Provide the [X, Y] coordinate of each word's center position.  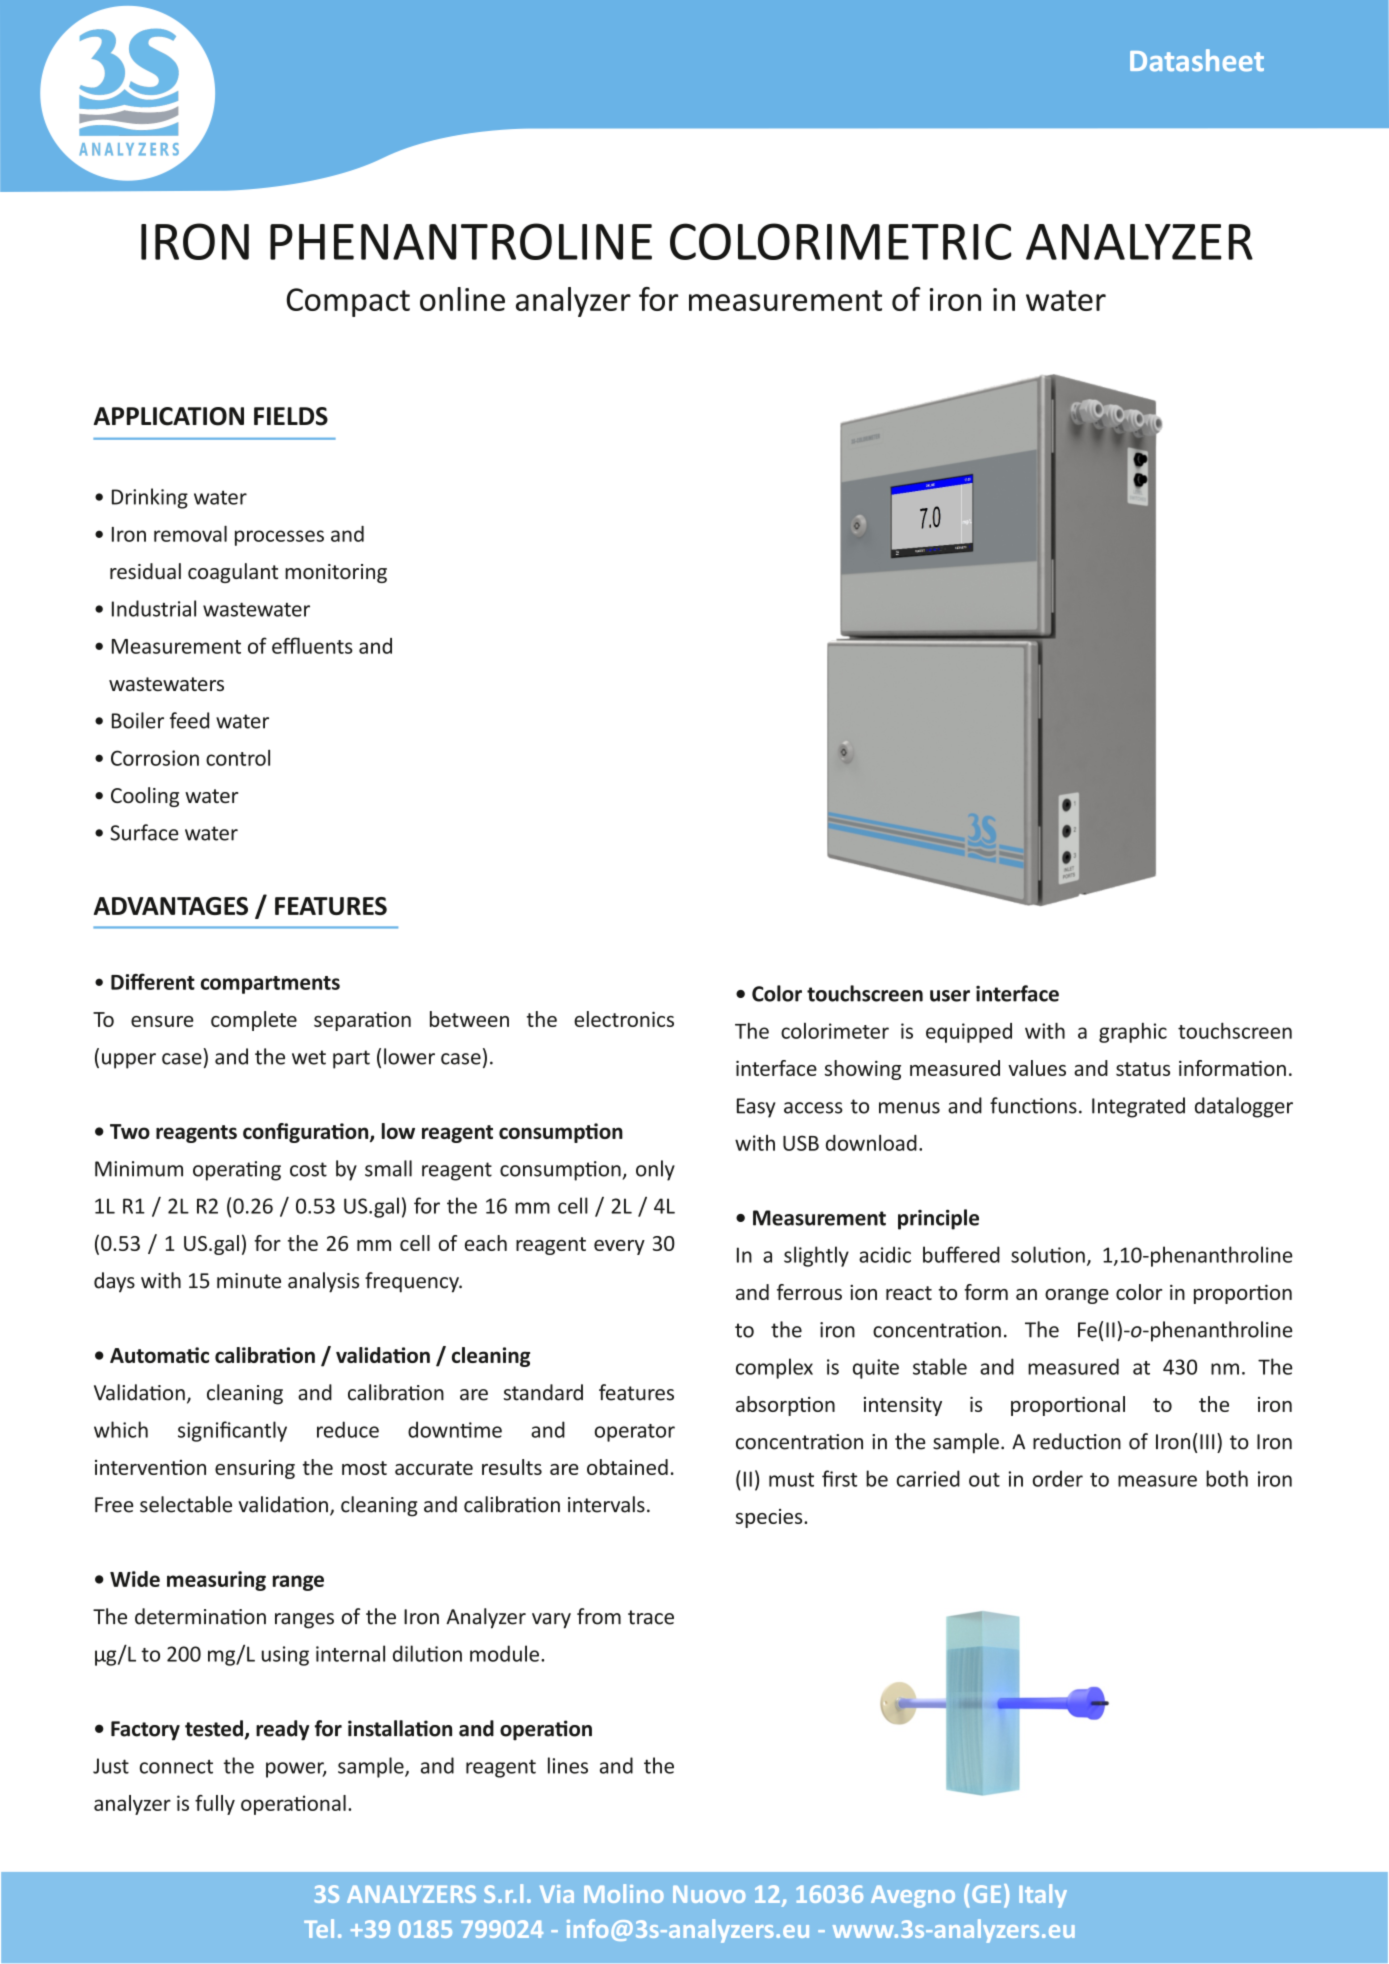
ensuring [255, 1469]
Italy [1043, 1896]
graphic [1133, 1032]
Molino [624, 1893]
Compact [348, 302]
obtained [627, 1467]
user [950, 996]
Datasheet [1197, 60]
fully [215, 1805]
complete [254, 1021]
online [462, 299]
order [1058, 1478]
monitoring [336, 573]
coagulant [233, 573]
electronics [624, 1019]
